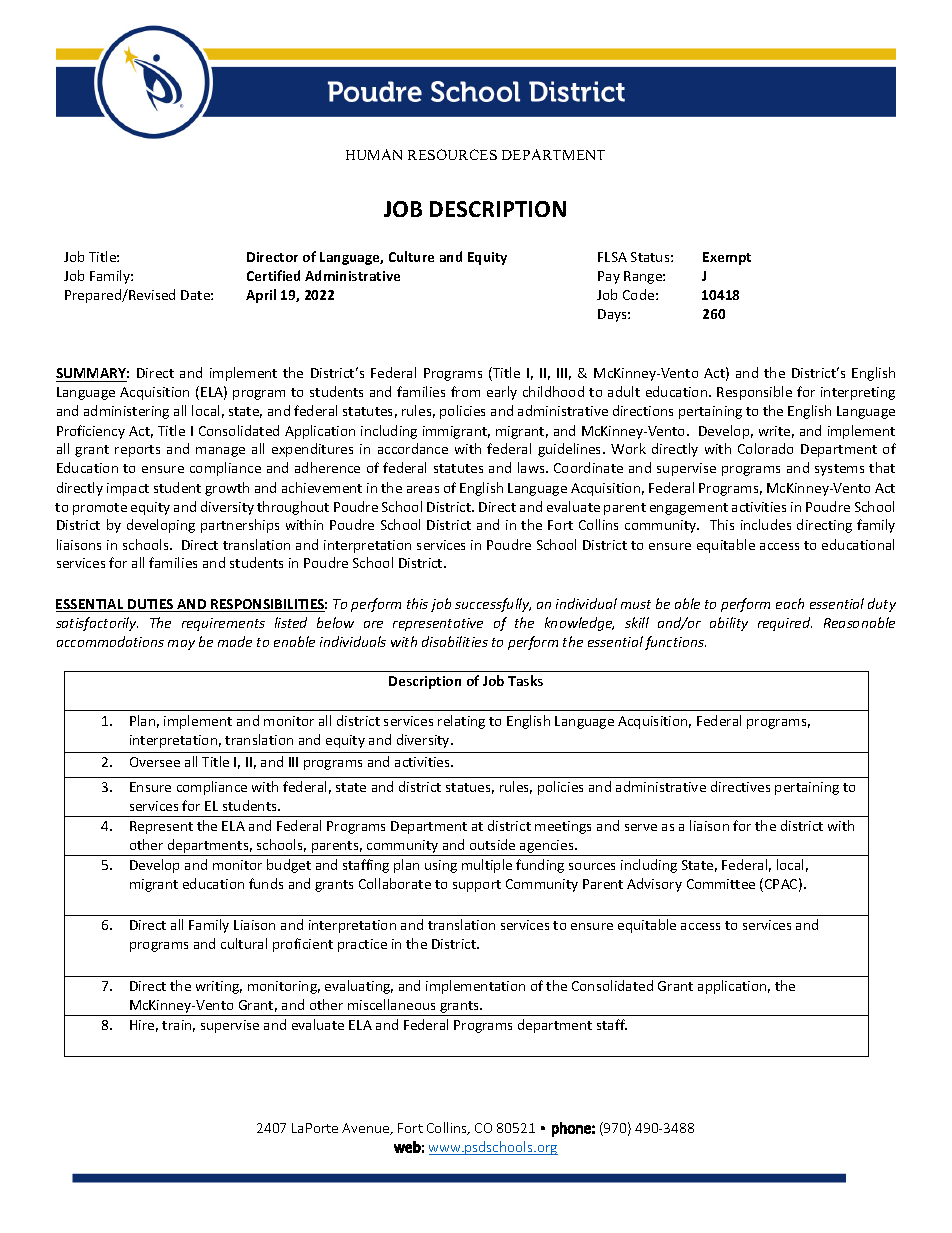 This screenshot has width=952, height=1233. What do you see at coordinates (367, 1129) in the screenshot?
I see `Avenue` at bounding box center [367, 1129].
